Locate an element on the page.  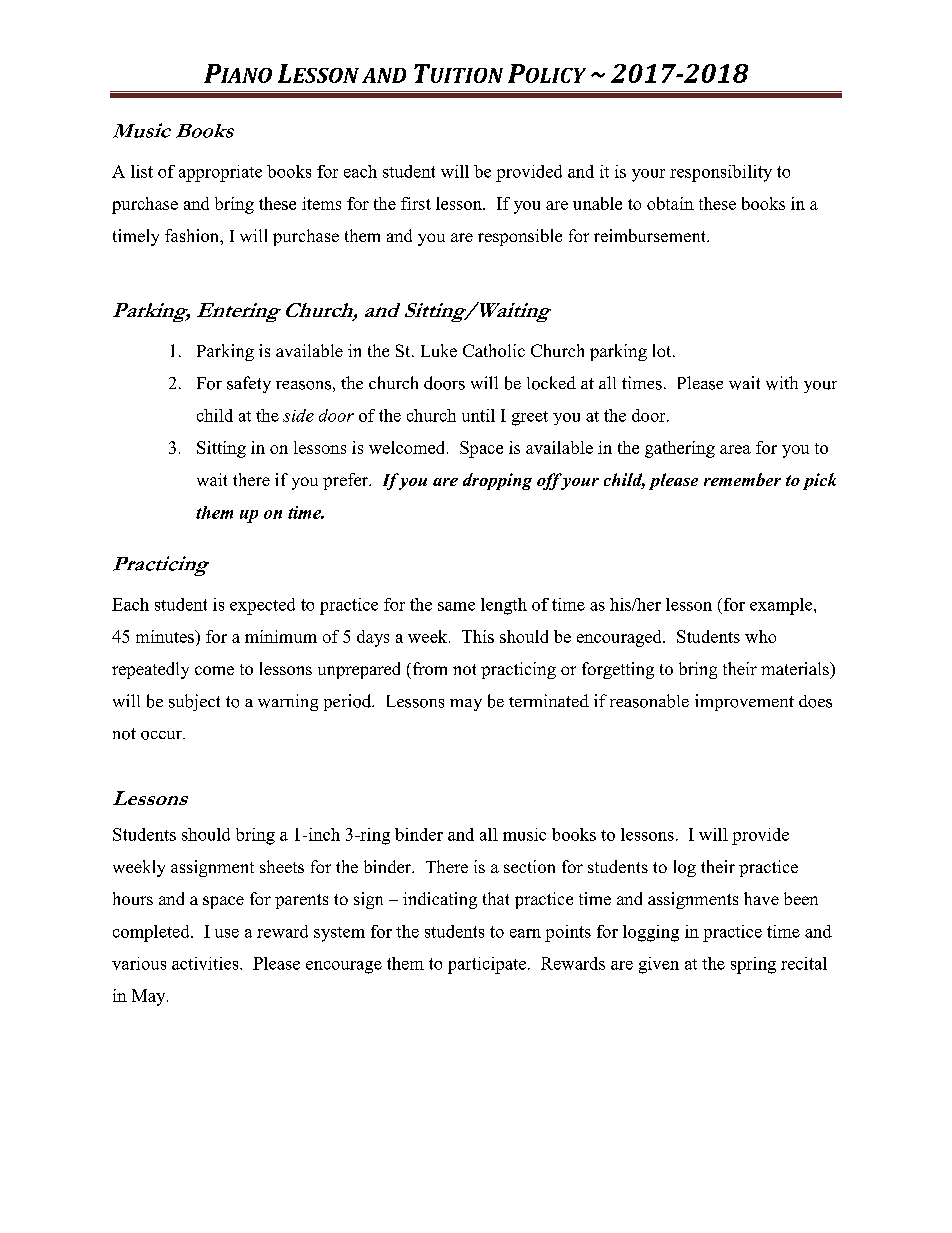
participate is located at coordinates (488, 965).
